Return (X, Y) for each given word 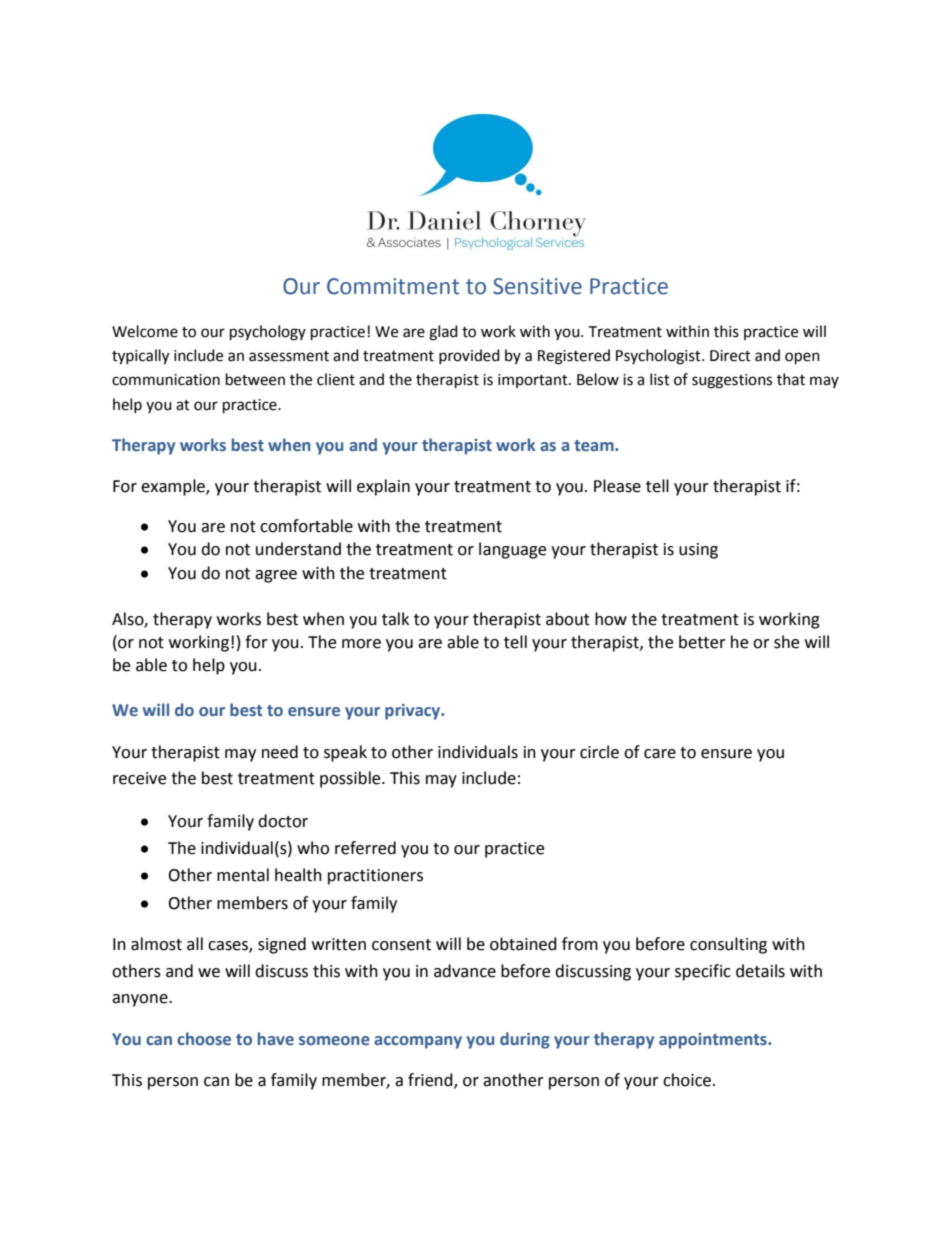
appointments (714, 1041)
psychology (268, 333)
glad (443, 333)
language (512, 550)
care (660, 754)
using (698, 551)
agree (276, 576)
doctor (283, 821)
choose (204, 1039)
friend (431, 1081)
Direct (730, 356)
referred (365, 848)
